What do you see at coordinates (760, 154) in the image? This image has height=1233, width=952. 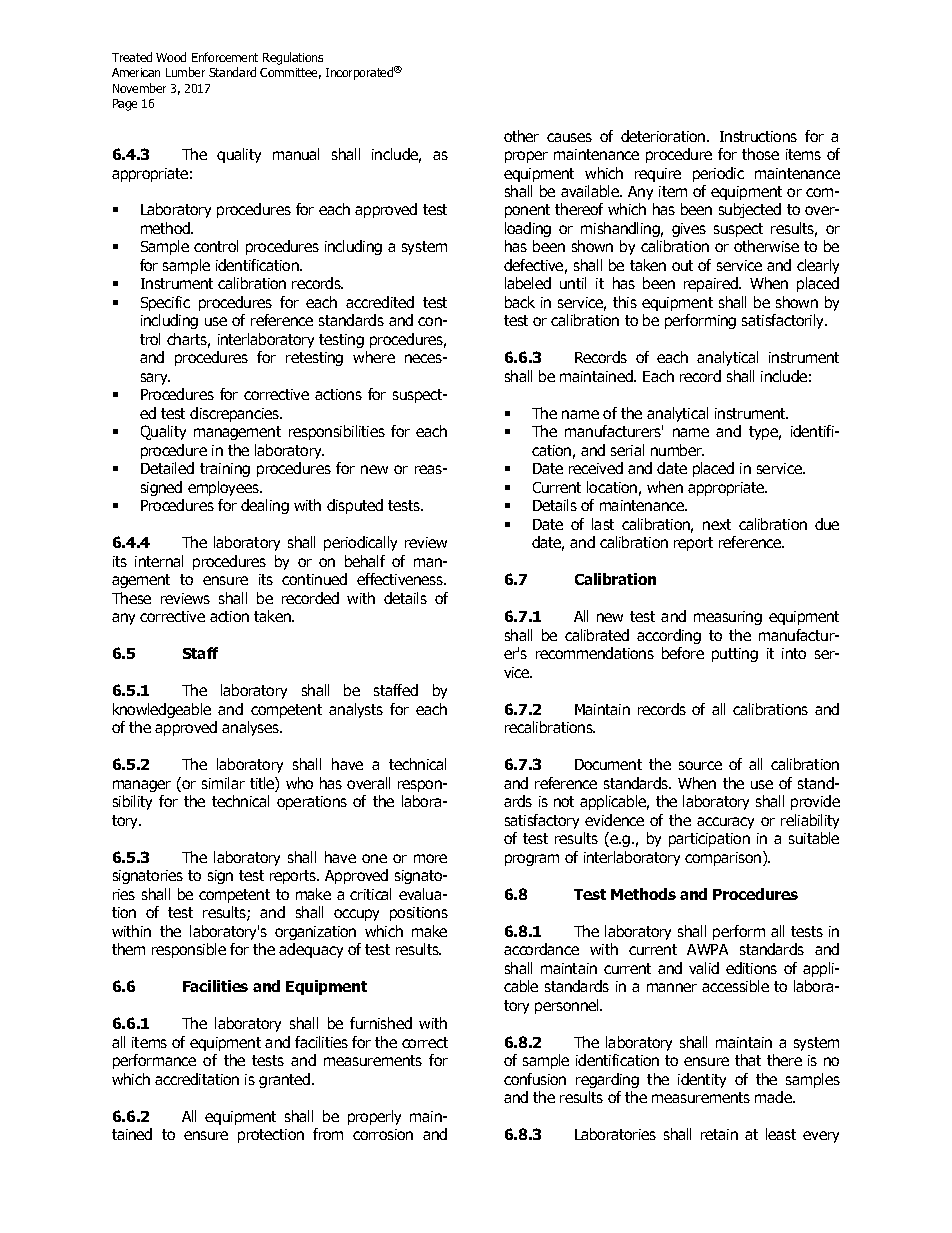 I see `those` at bounding box center [760, 154].
